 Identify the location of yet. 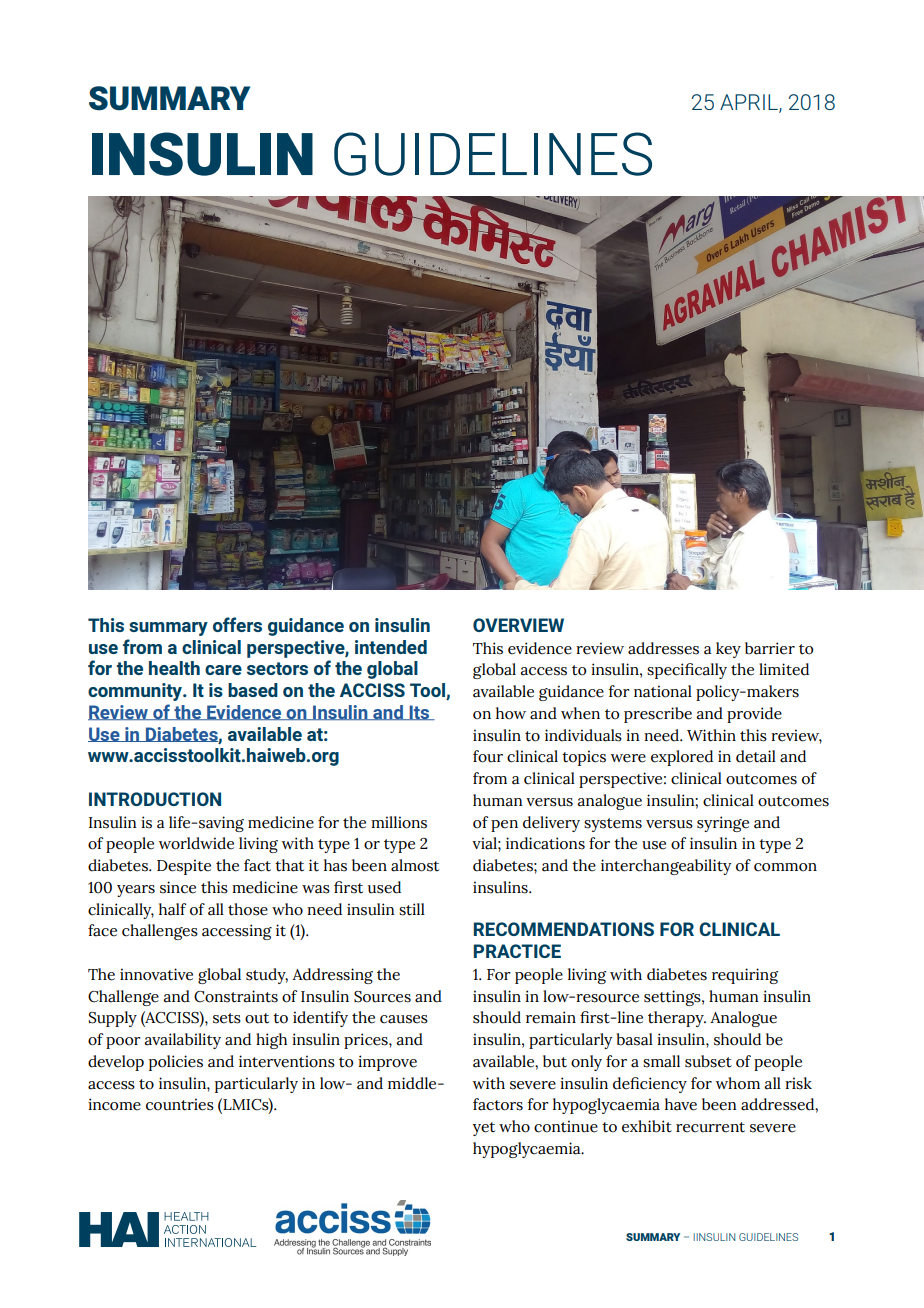
(483, 1129).
